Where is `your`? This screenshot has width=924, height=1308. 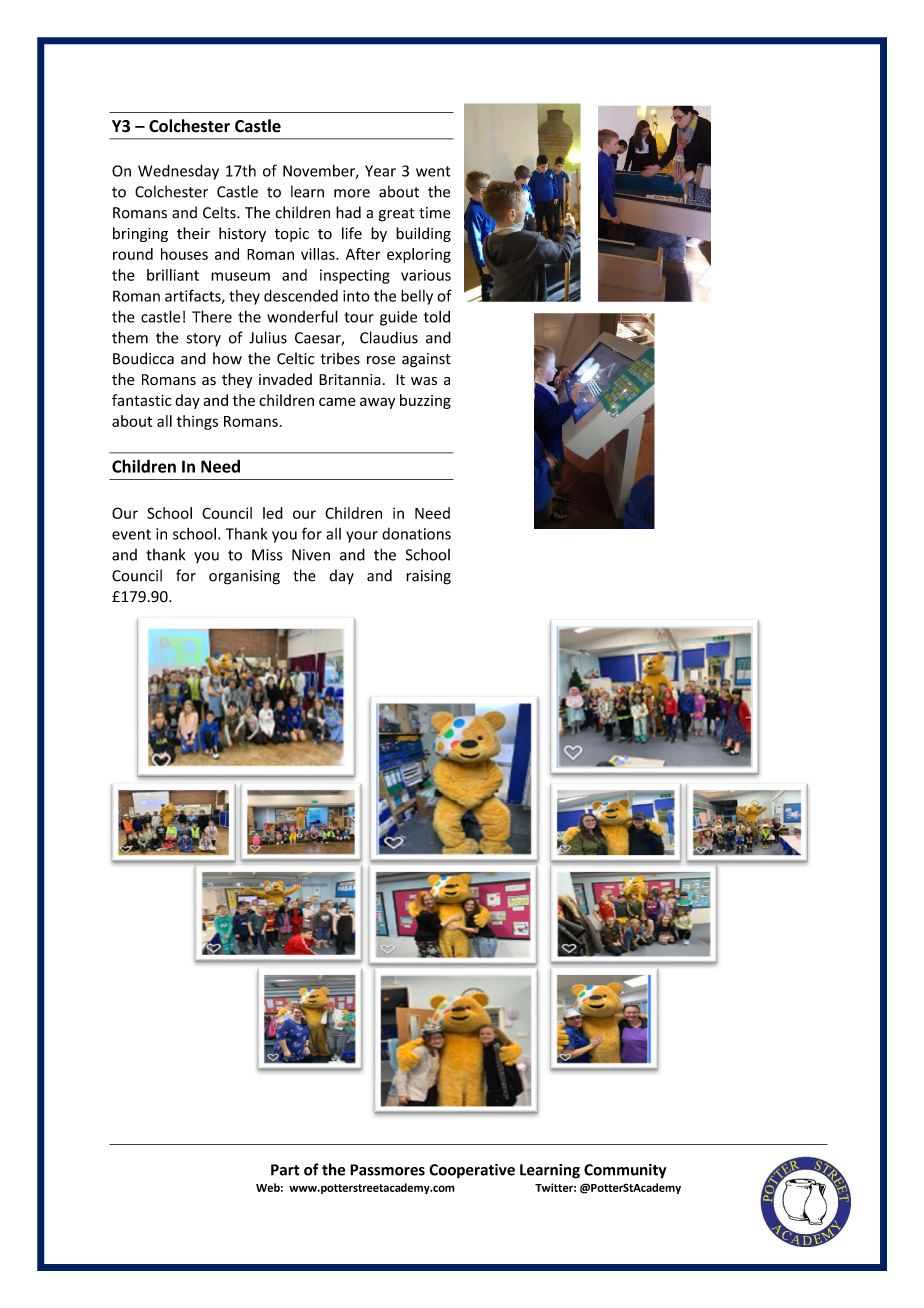
your is located at coordinates (362, 537).
